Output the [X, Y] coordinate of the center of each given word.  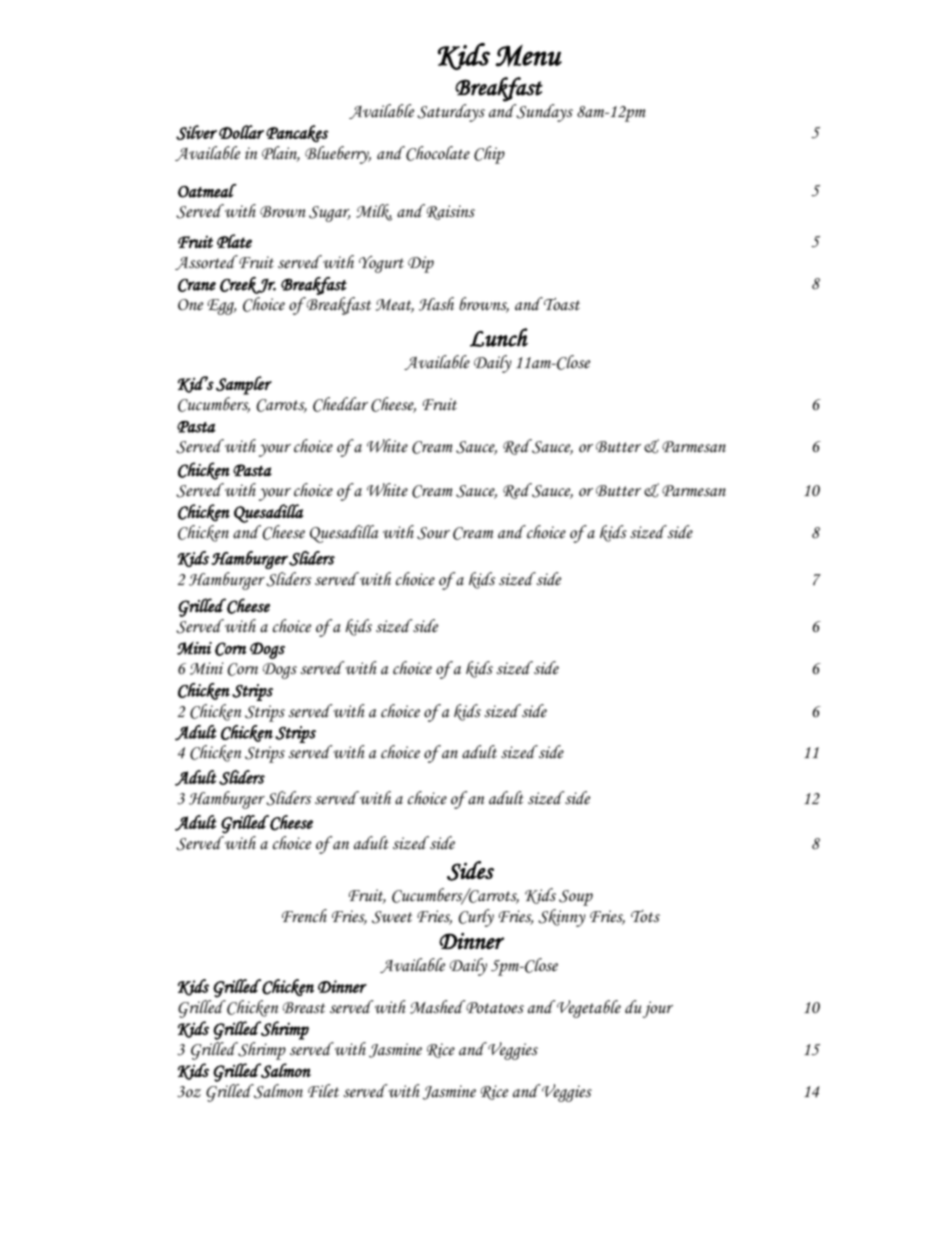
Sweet [392, 917]
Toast [561, 304]
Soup [576, 898]
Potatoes [494, 1007]
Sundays [543, 113]
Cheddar [340, 404]
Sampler [244, 385]
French [304, 916]
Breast [303, 1008]
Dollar [241, 132]
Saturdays [451, 113]
